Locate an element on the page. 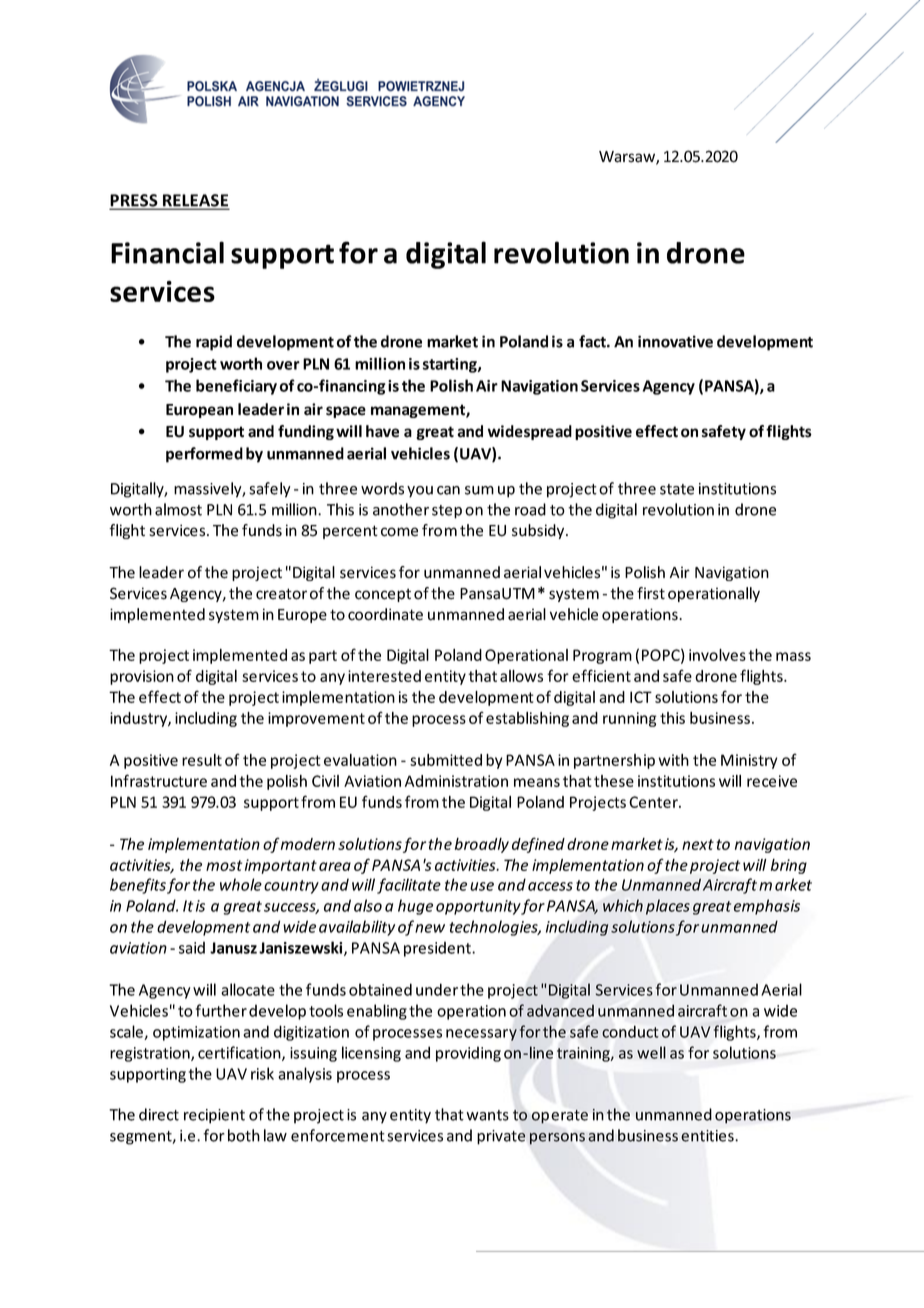 The image size is (924, 1308). innovative is located at coordinates (675, 341).
